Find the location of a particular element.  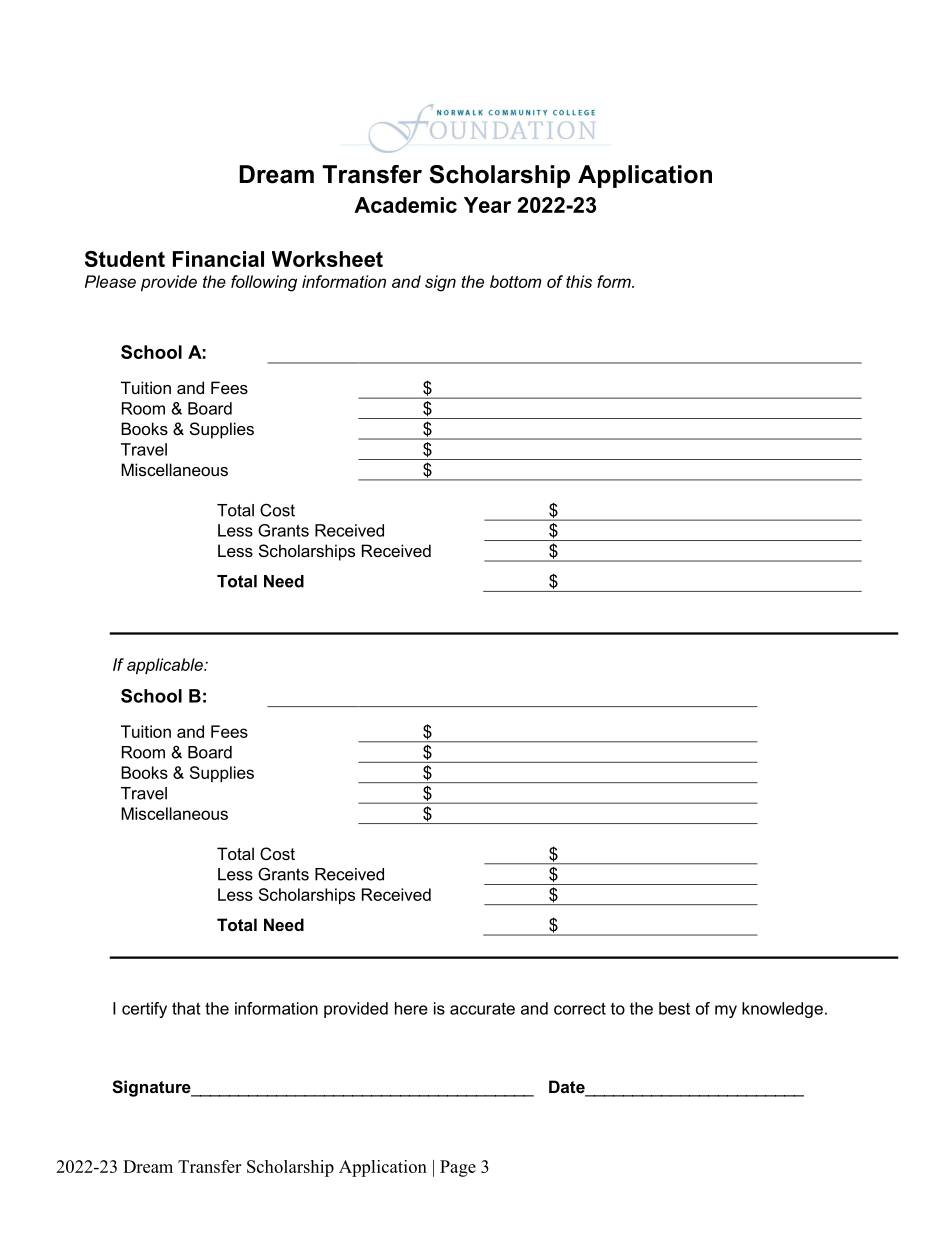

best is located at coordinates (674, 1008).
